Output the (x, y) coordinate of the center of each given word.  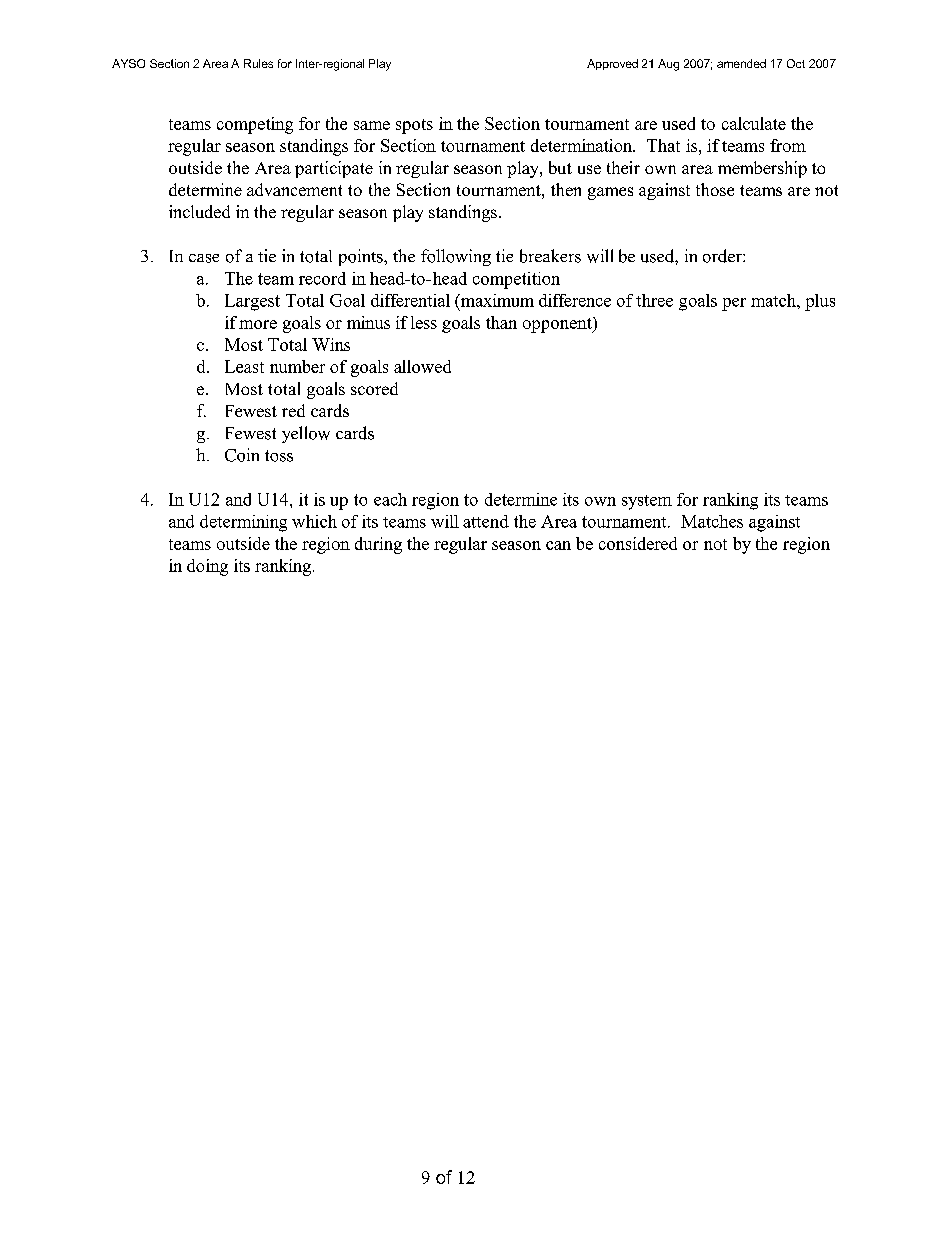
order (723, 256)
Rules (258, 63)
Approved (612, 64)
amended (741, 63)
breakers (550, 256)
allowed (422, 366)
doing (207, 567)
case (204, 258)
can (558, 545)
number (297, 366)
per (734, 304)
